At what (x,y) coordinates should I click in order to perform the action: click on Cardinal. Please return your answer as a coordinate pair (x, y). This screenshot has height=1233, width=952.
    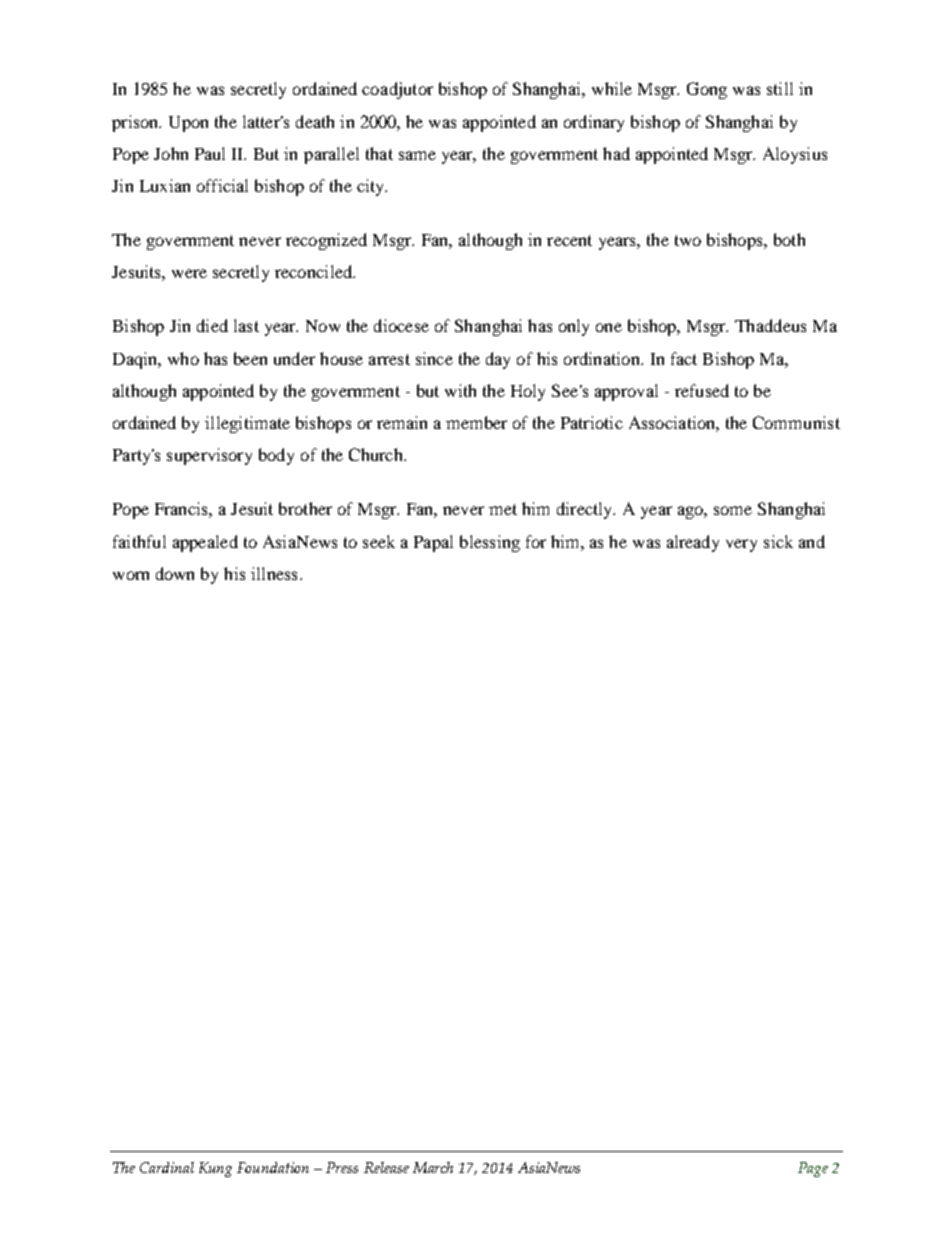
    Looking at the image, I should click on (167, 1167).
